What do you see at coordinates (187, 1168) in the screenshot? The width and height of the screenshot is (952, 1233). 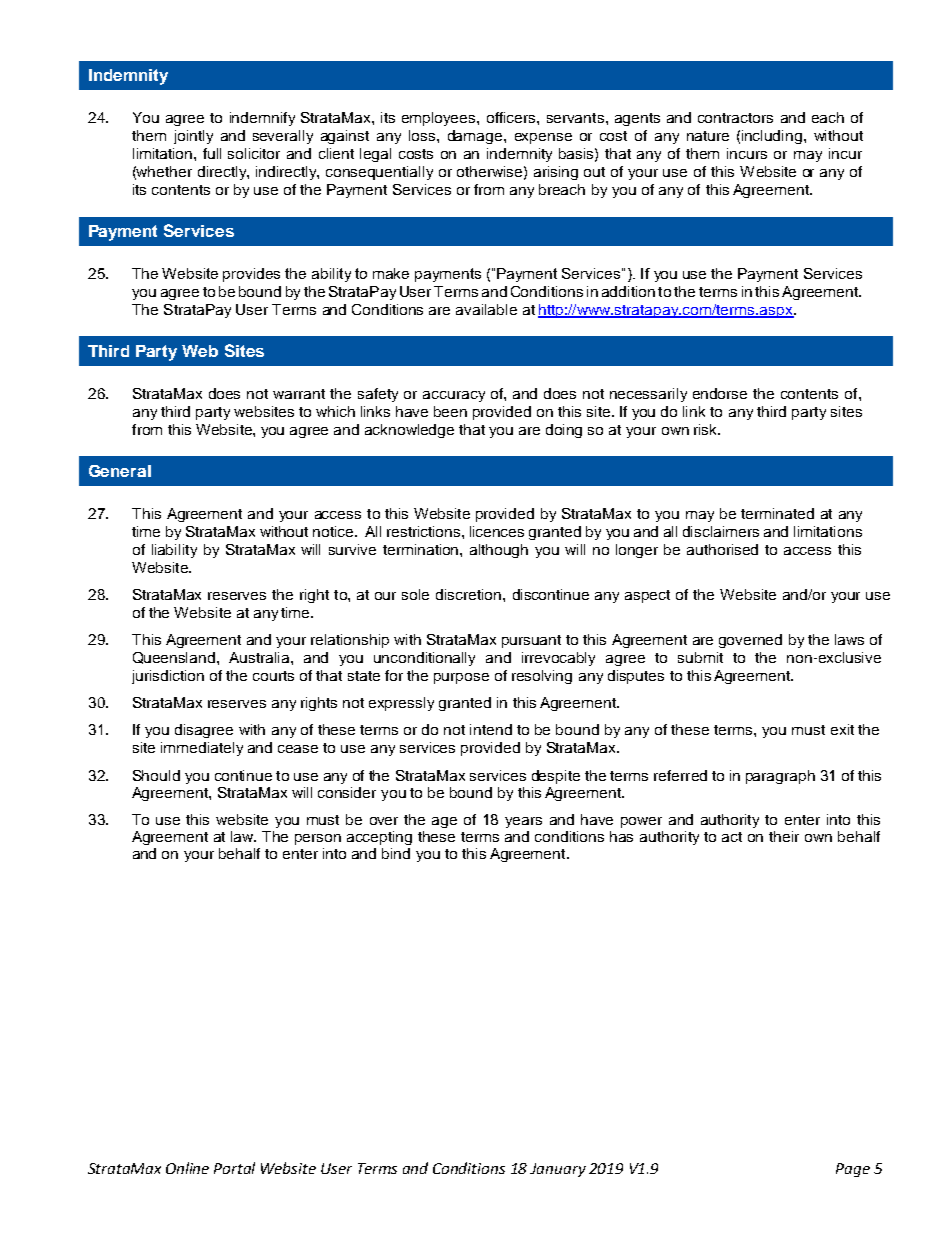 I see `Online` at bounding box center [187, 1168].
